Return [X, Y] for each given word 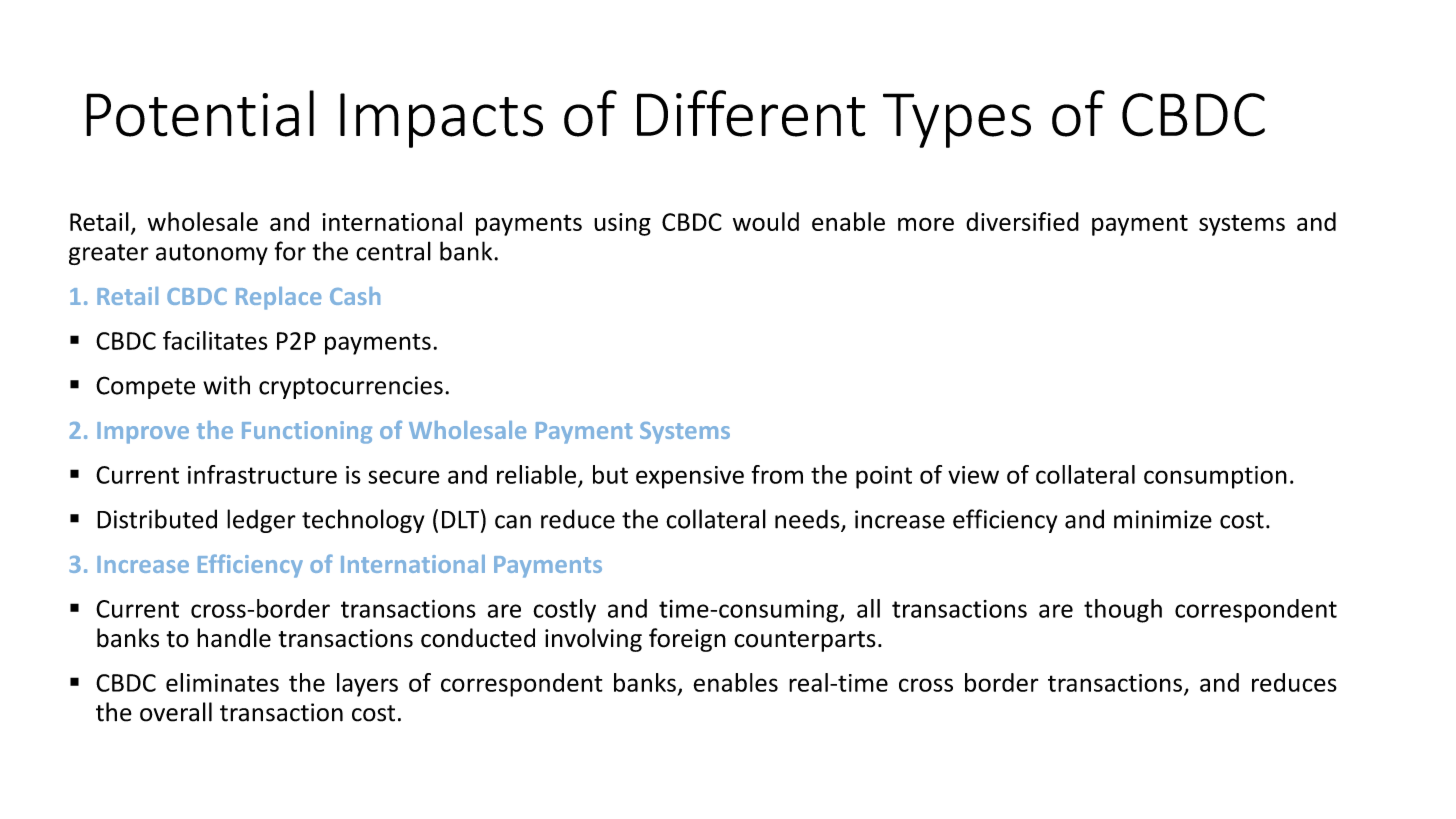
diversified [1022, 221]
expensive [690, 477]
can [513, 522]
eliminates [222, 682]
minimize [1163, 519]
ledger [261, 521]
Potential [200, 113]
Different [751, 113]
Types [957, 120]
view [973, 475]
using [622, 224]
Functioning [307, 432]
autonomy [212, 254]
